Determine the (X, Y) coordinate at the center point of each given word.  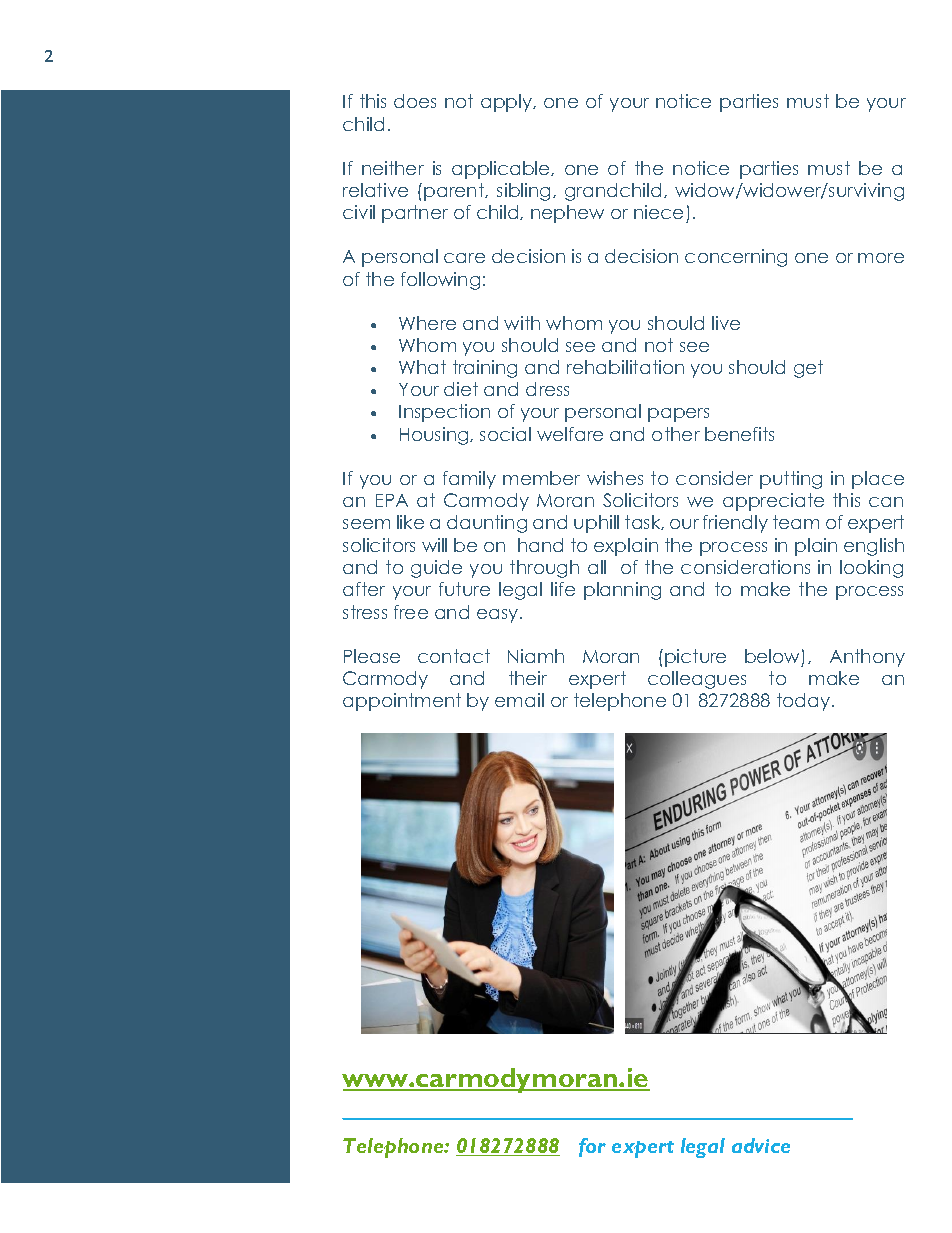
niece (658, 212)
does (415, 101)
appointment (402, 702)
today (803, 702)
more (881, 258)
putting (791, 480)
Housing (435, 436)
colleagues (697, 680)
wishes (615, 478)
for (592, 1147)
